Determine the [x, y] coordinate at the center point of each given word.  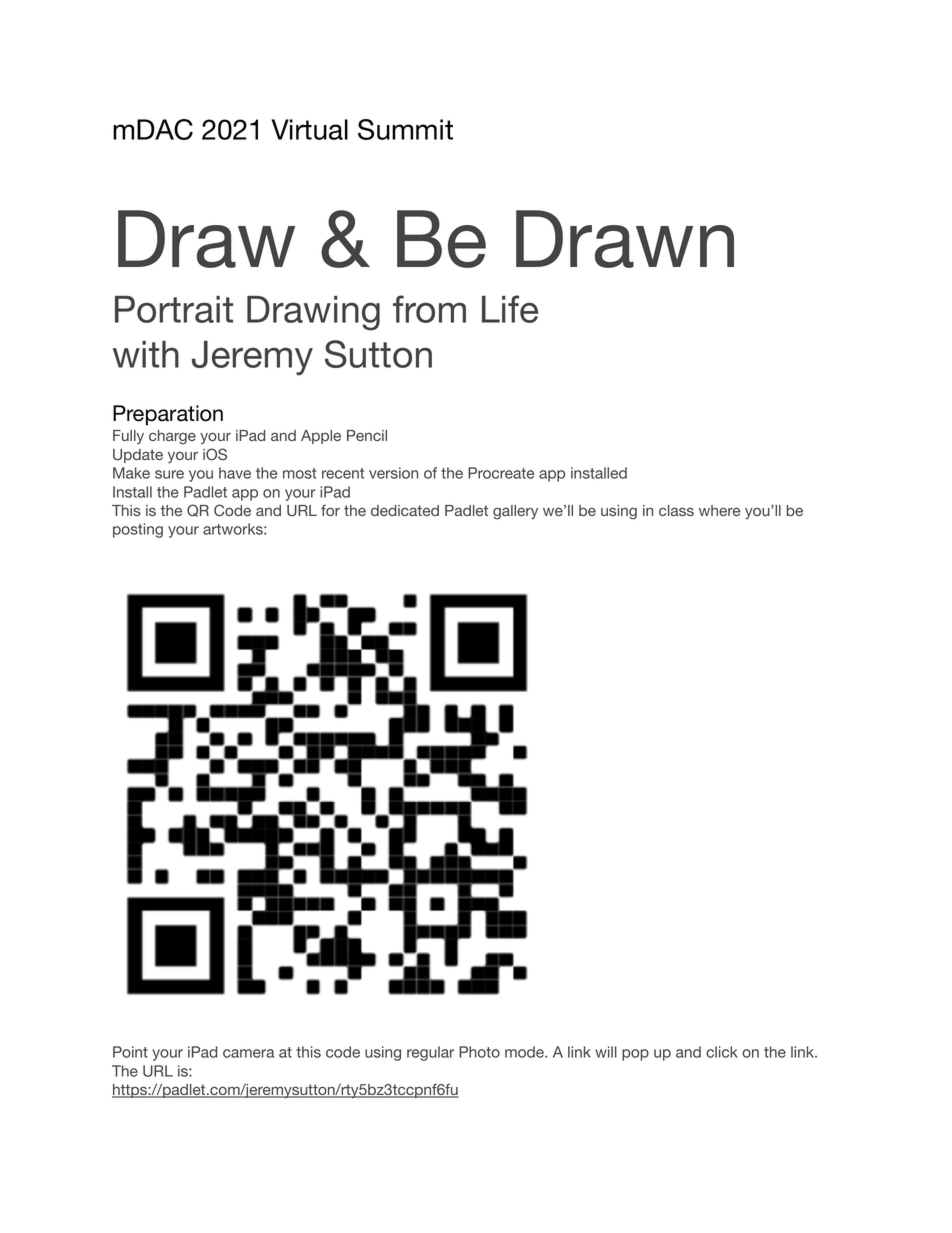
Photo [479, 1052]
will [606, 1052]
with [146, 354]
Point [130, 1052]
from [429, 309]
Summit [405, 129]
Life [510, 309]
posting [138, 530]
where [719, 510]
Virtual [309, 129]
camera [248, 1053]
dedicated [405, 510]
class [676, 510]
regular [430, 1053]
